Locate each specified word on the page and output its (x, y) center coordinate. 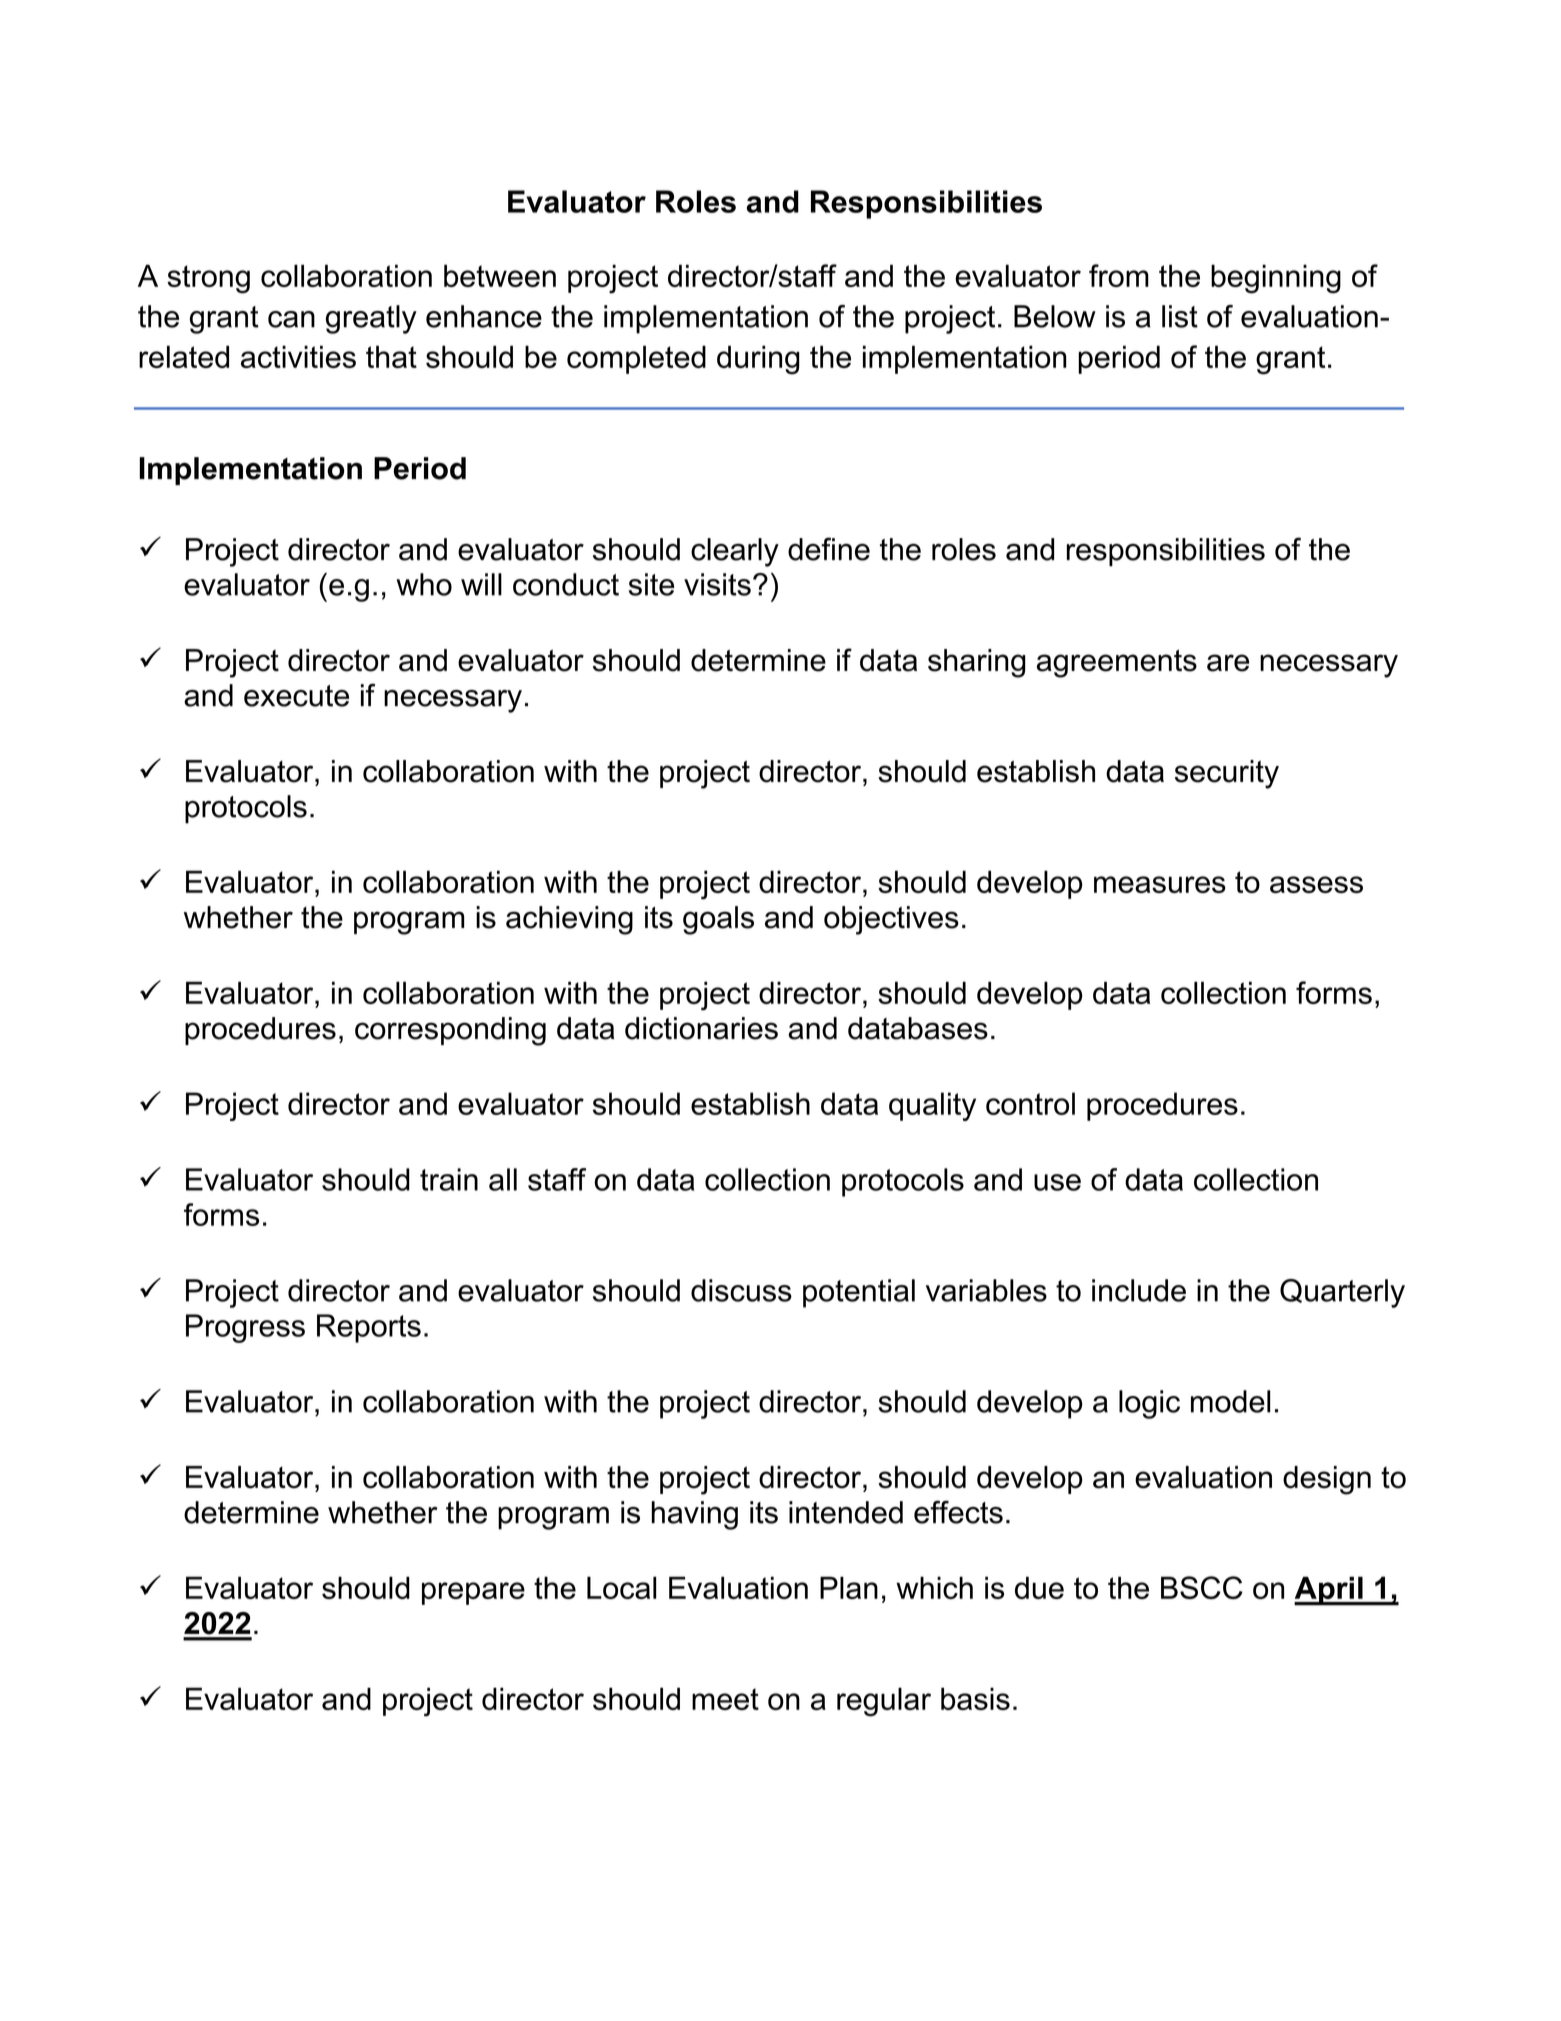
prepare (473, 1593)
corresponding (450, 1031)
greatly (371, 319)
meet (725, 1699)
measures (1160, 884)
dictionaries (701, 1028)
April (1329, 1591)
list (1180, 316)
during (758, 360)
